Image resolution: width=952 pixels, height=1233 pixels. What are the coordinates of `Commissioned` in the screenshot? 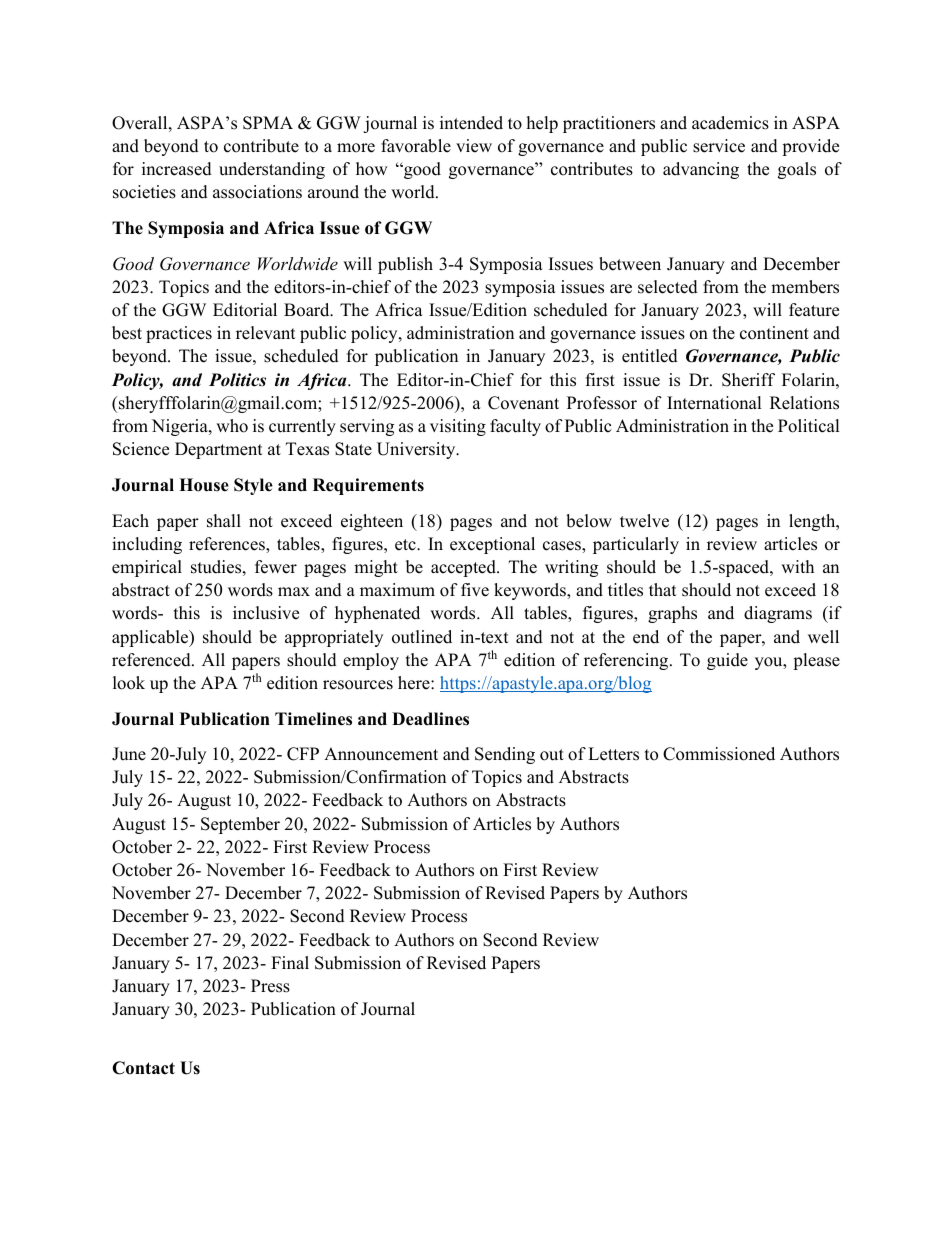 It's located at (719, 754).
